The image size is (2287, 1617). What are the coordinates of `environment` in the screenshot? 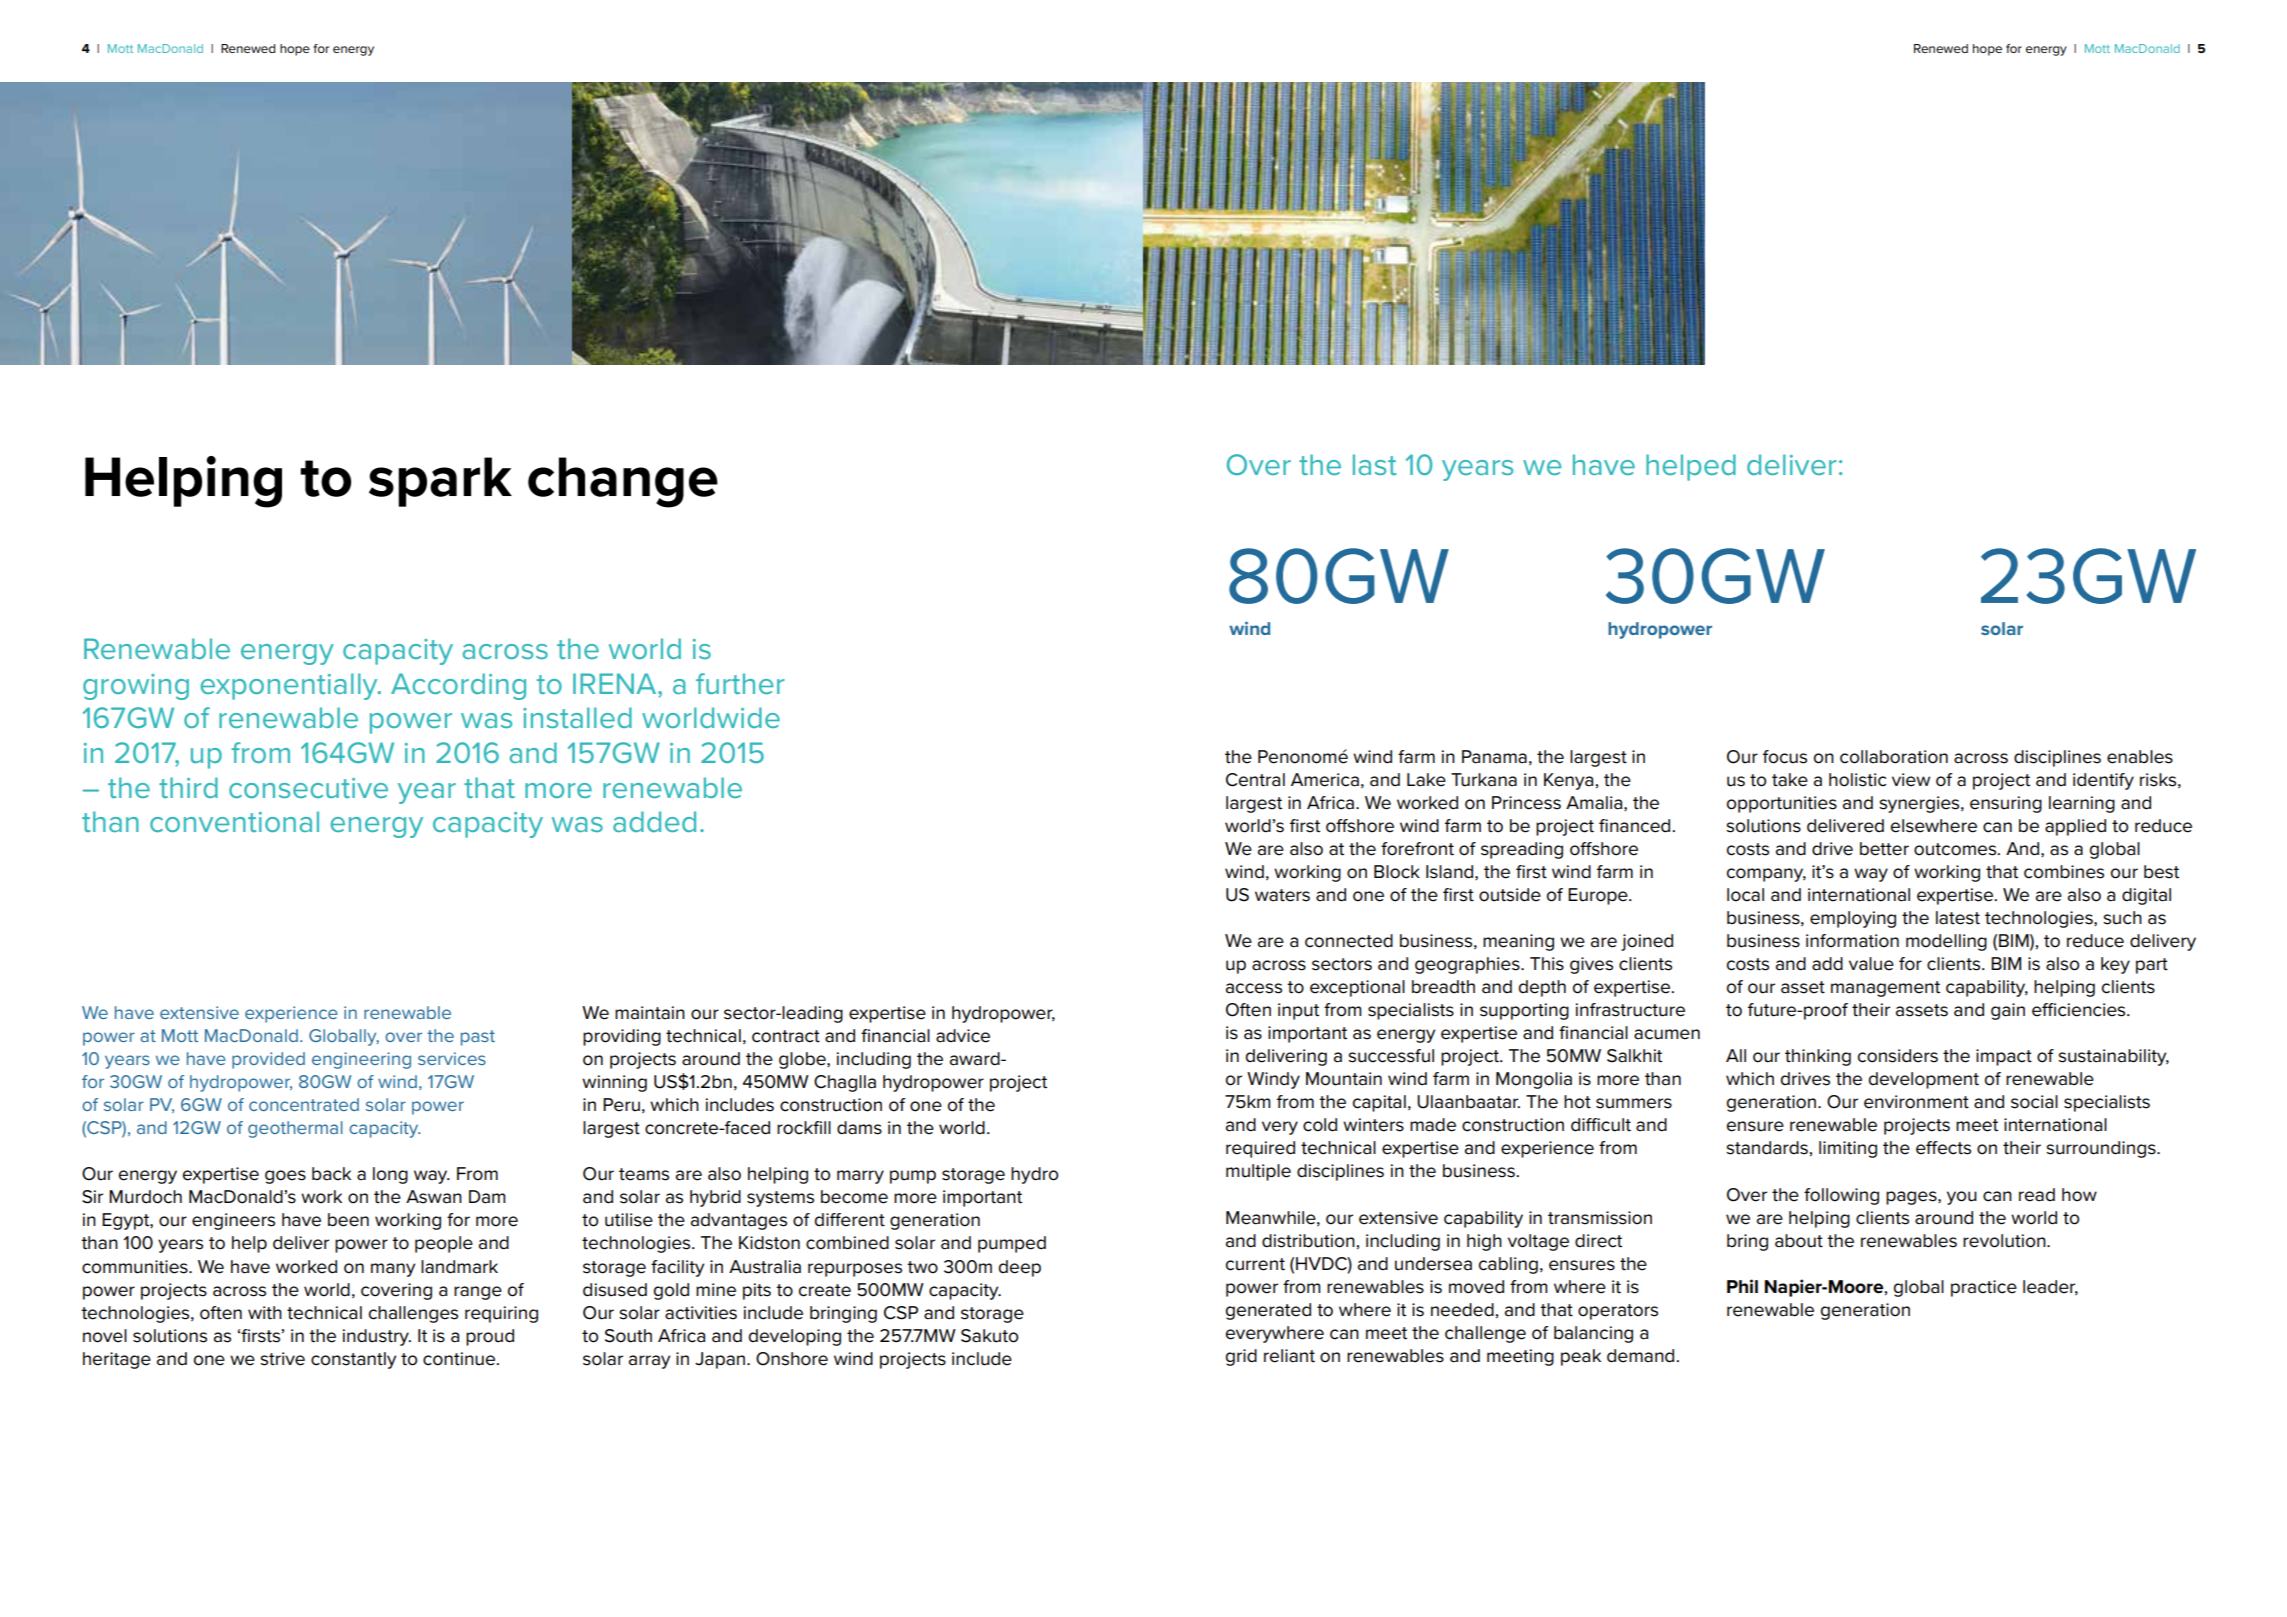 It's located at (1916, 1102).
